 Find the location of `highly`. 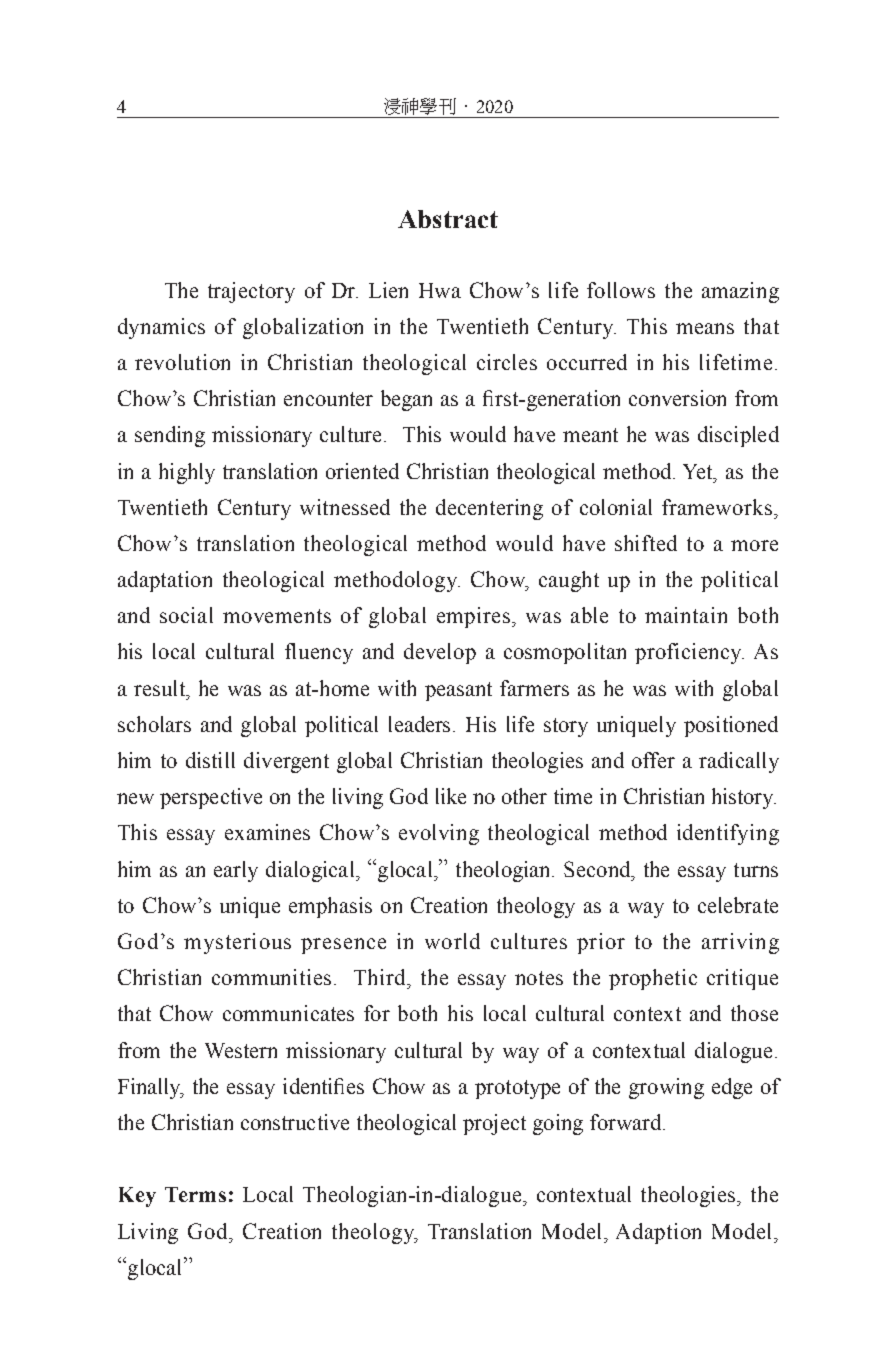

highly is located at coordinates (187, 473).
